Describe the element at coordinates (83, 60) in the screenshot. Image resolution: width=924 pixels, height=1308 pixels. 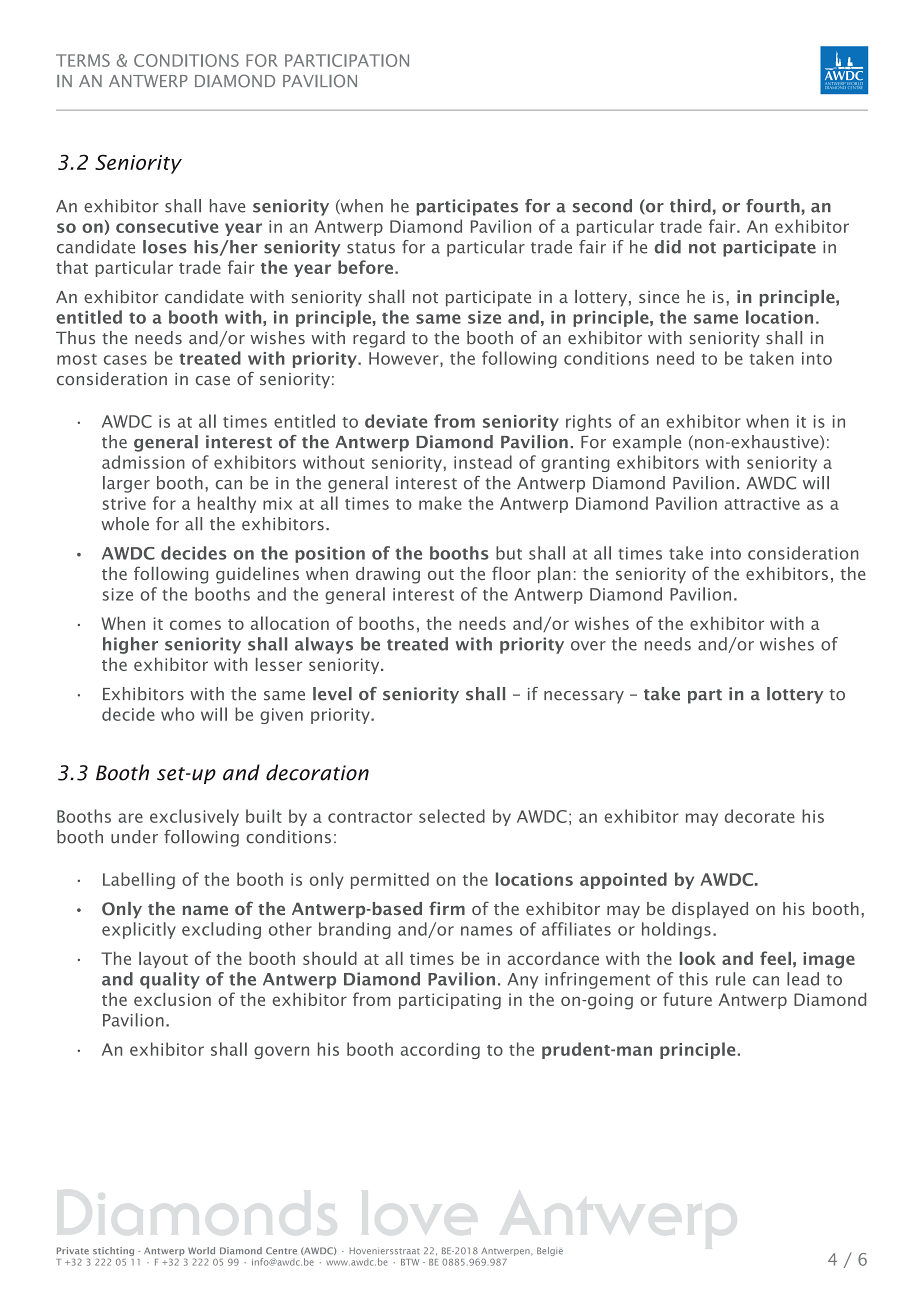
I see `TERMS` at that location.
